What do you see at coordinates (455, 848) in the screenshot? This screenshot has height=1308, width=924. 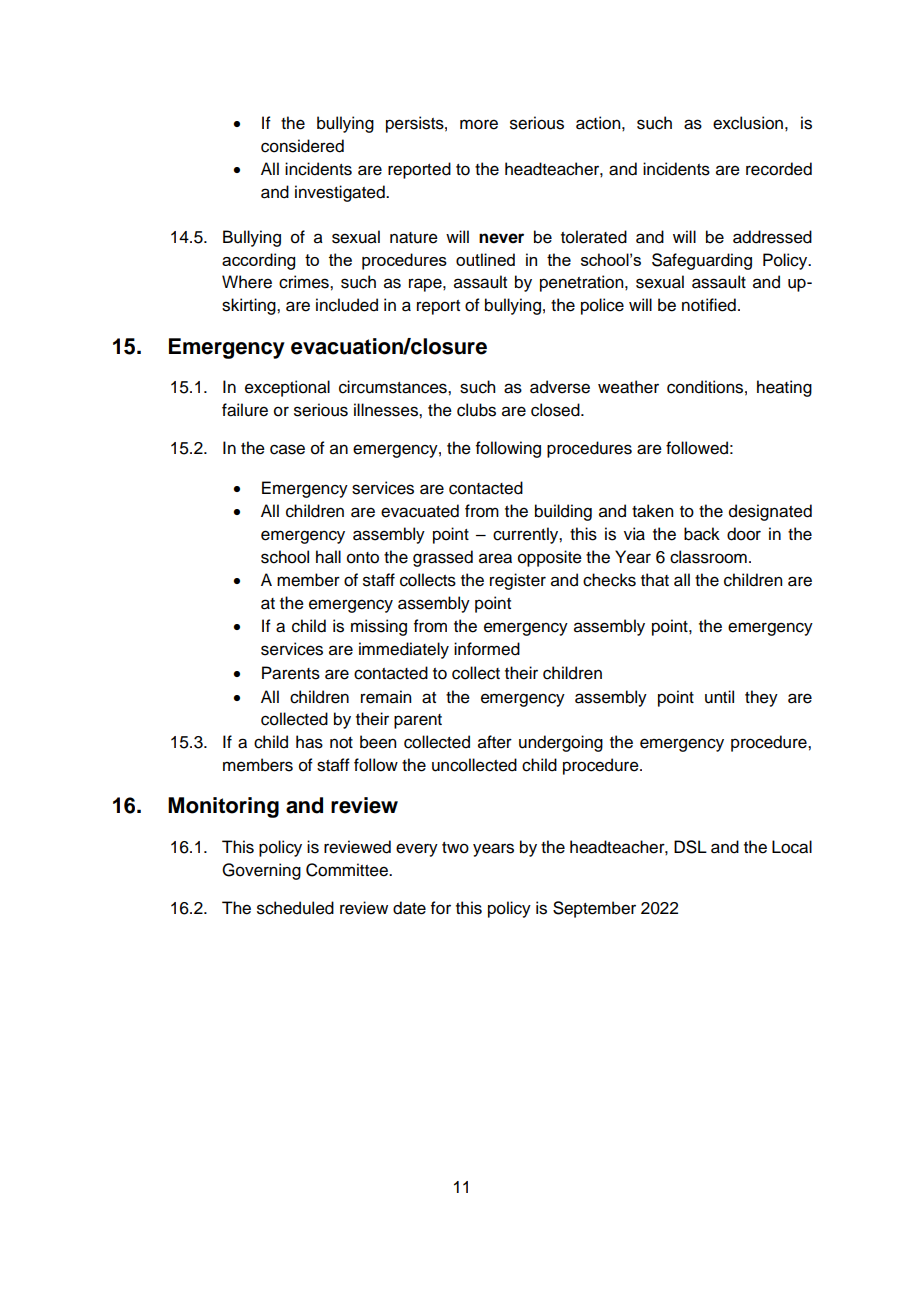 I see `two` at bounding box center [455, 848].
